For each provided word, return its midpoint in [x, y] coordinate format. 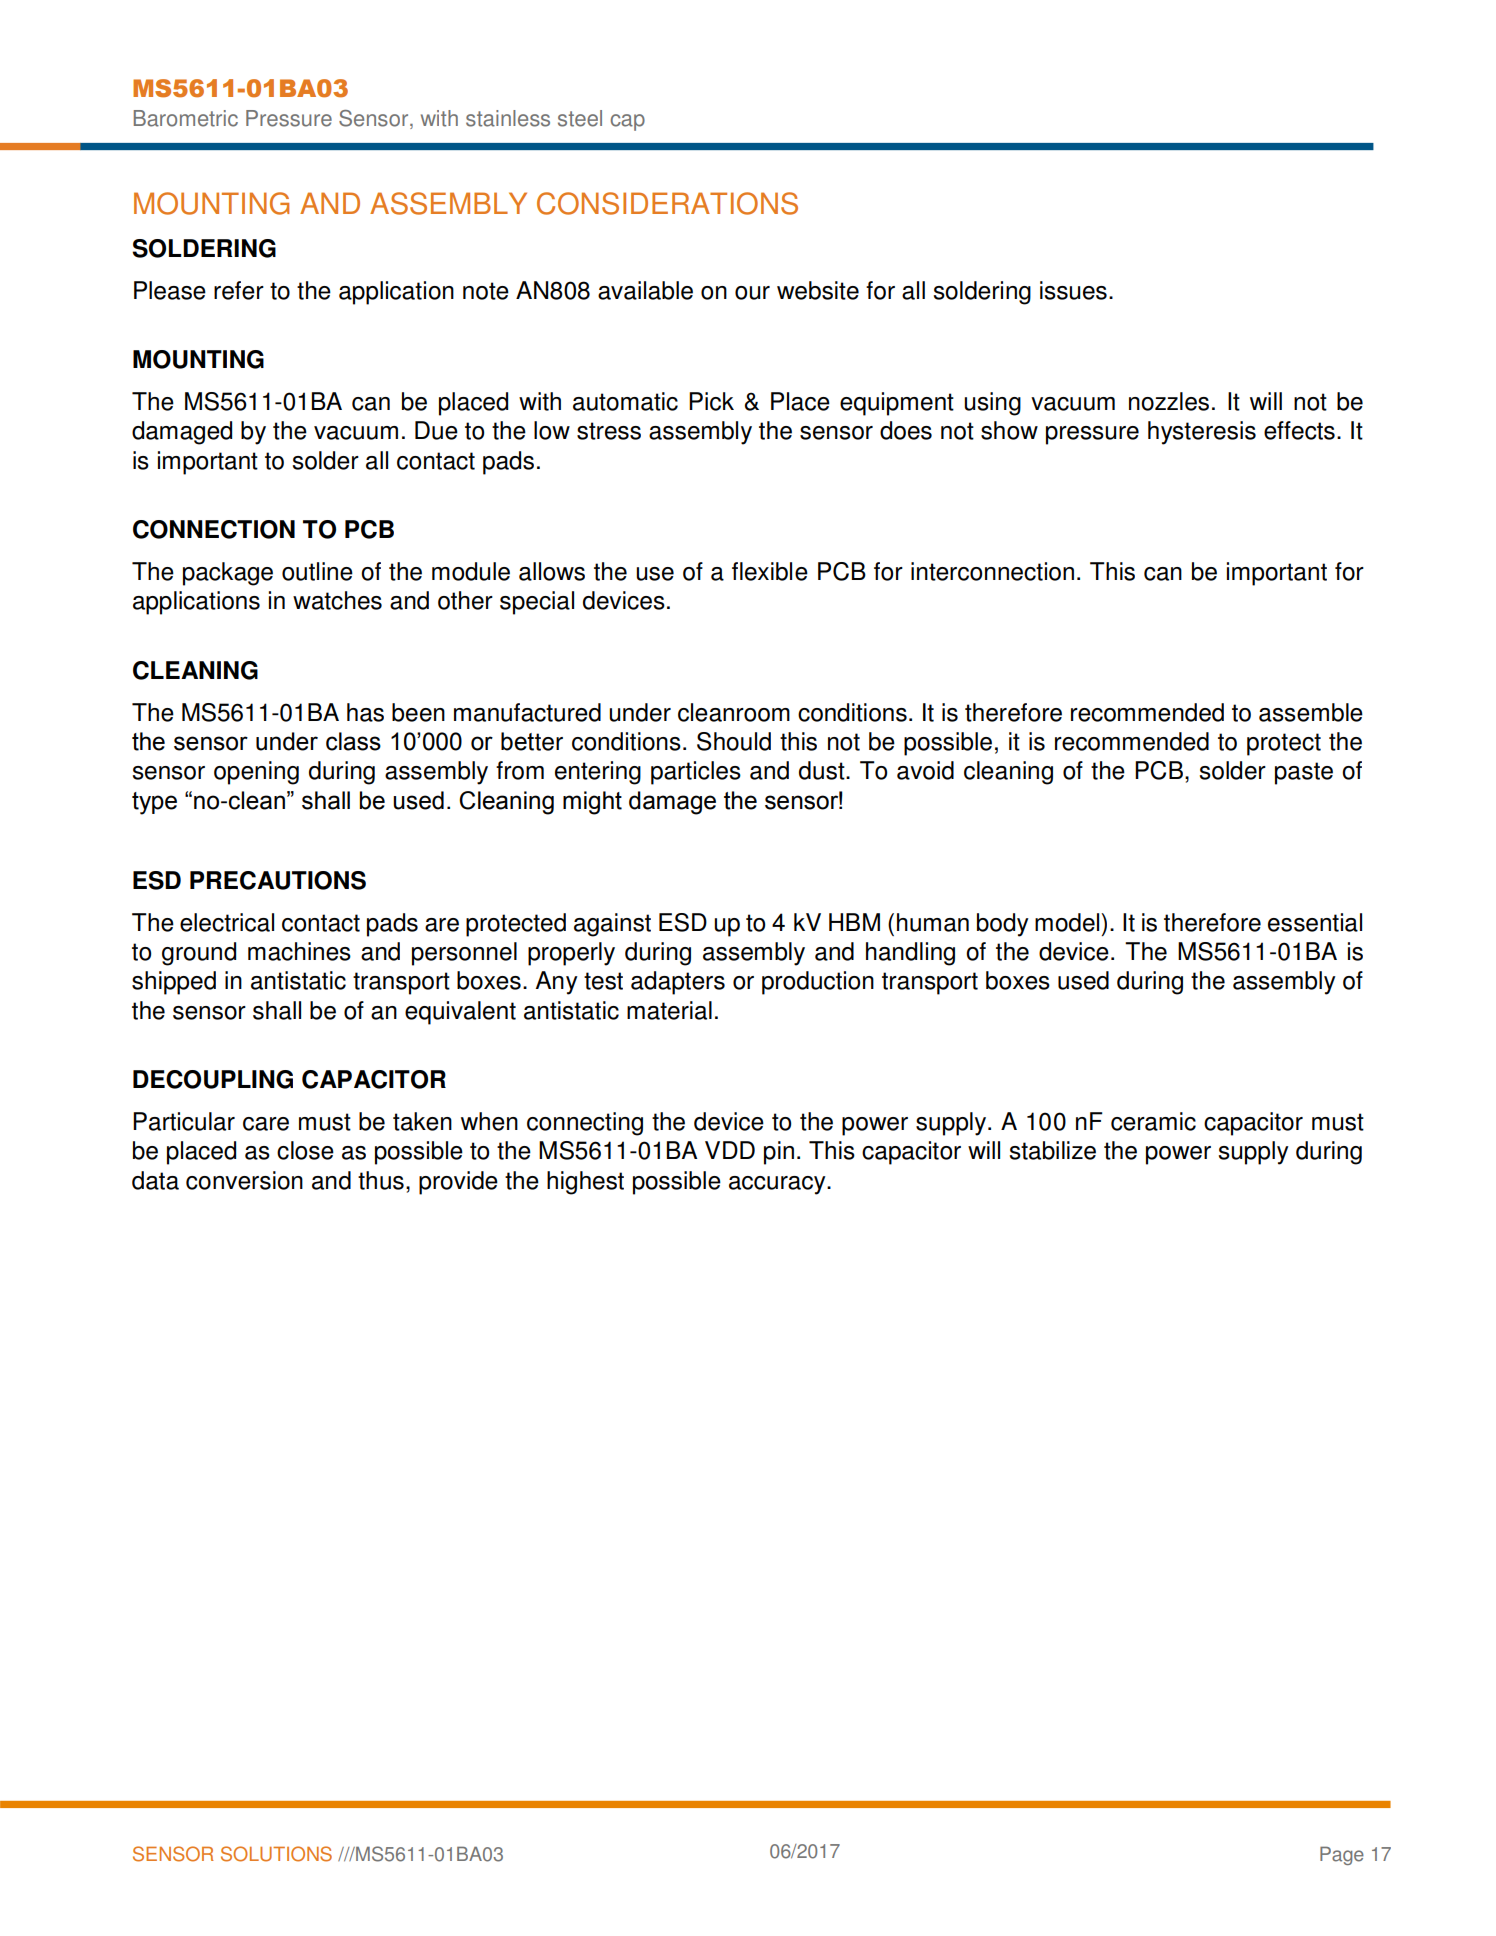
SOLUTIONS [276, 1854]
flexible [770, 571]
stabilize [1053, 1150]
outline [317, 571]
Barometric [186, 118]
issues [1073, 290]
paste [1304, 773]
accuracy [778, 1185]
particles [696, 773]
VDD [730, 1150]
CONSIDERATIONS [667, 203]
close [305, 1150]
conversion [244, 1180]
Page [1342, 1855]
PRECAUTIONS [278, 880]
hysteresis [1202, 433]
